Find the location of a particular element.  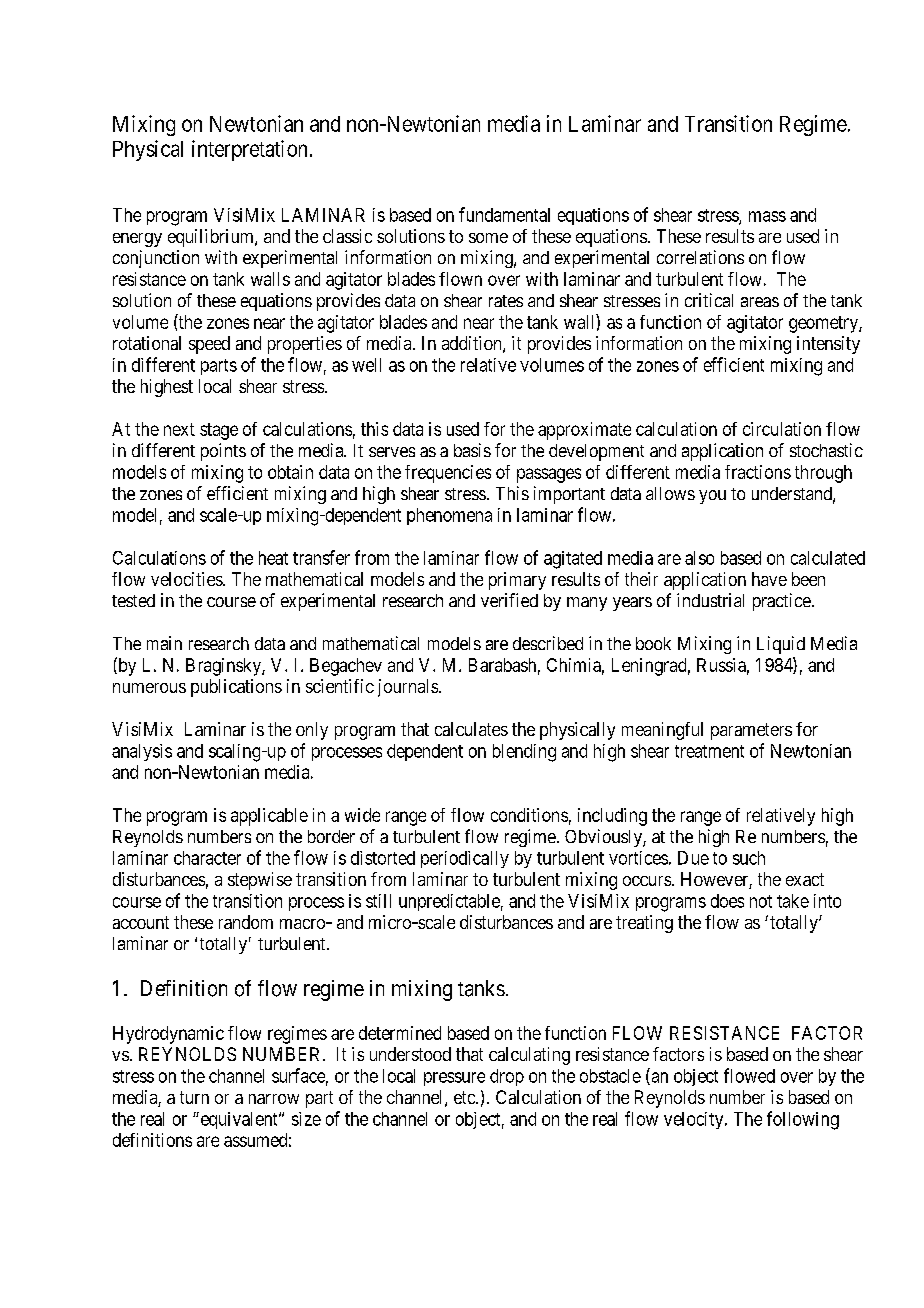

interpretation is located at coordinates (249, 150).
